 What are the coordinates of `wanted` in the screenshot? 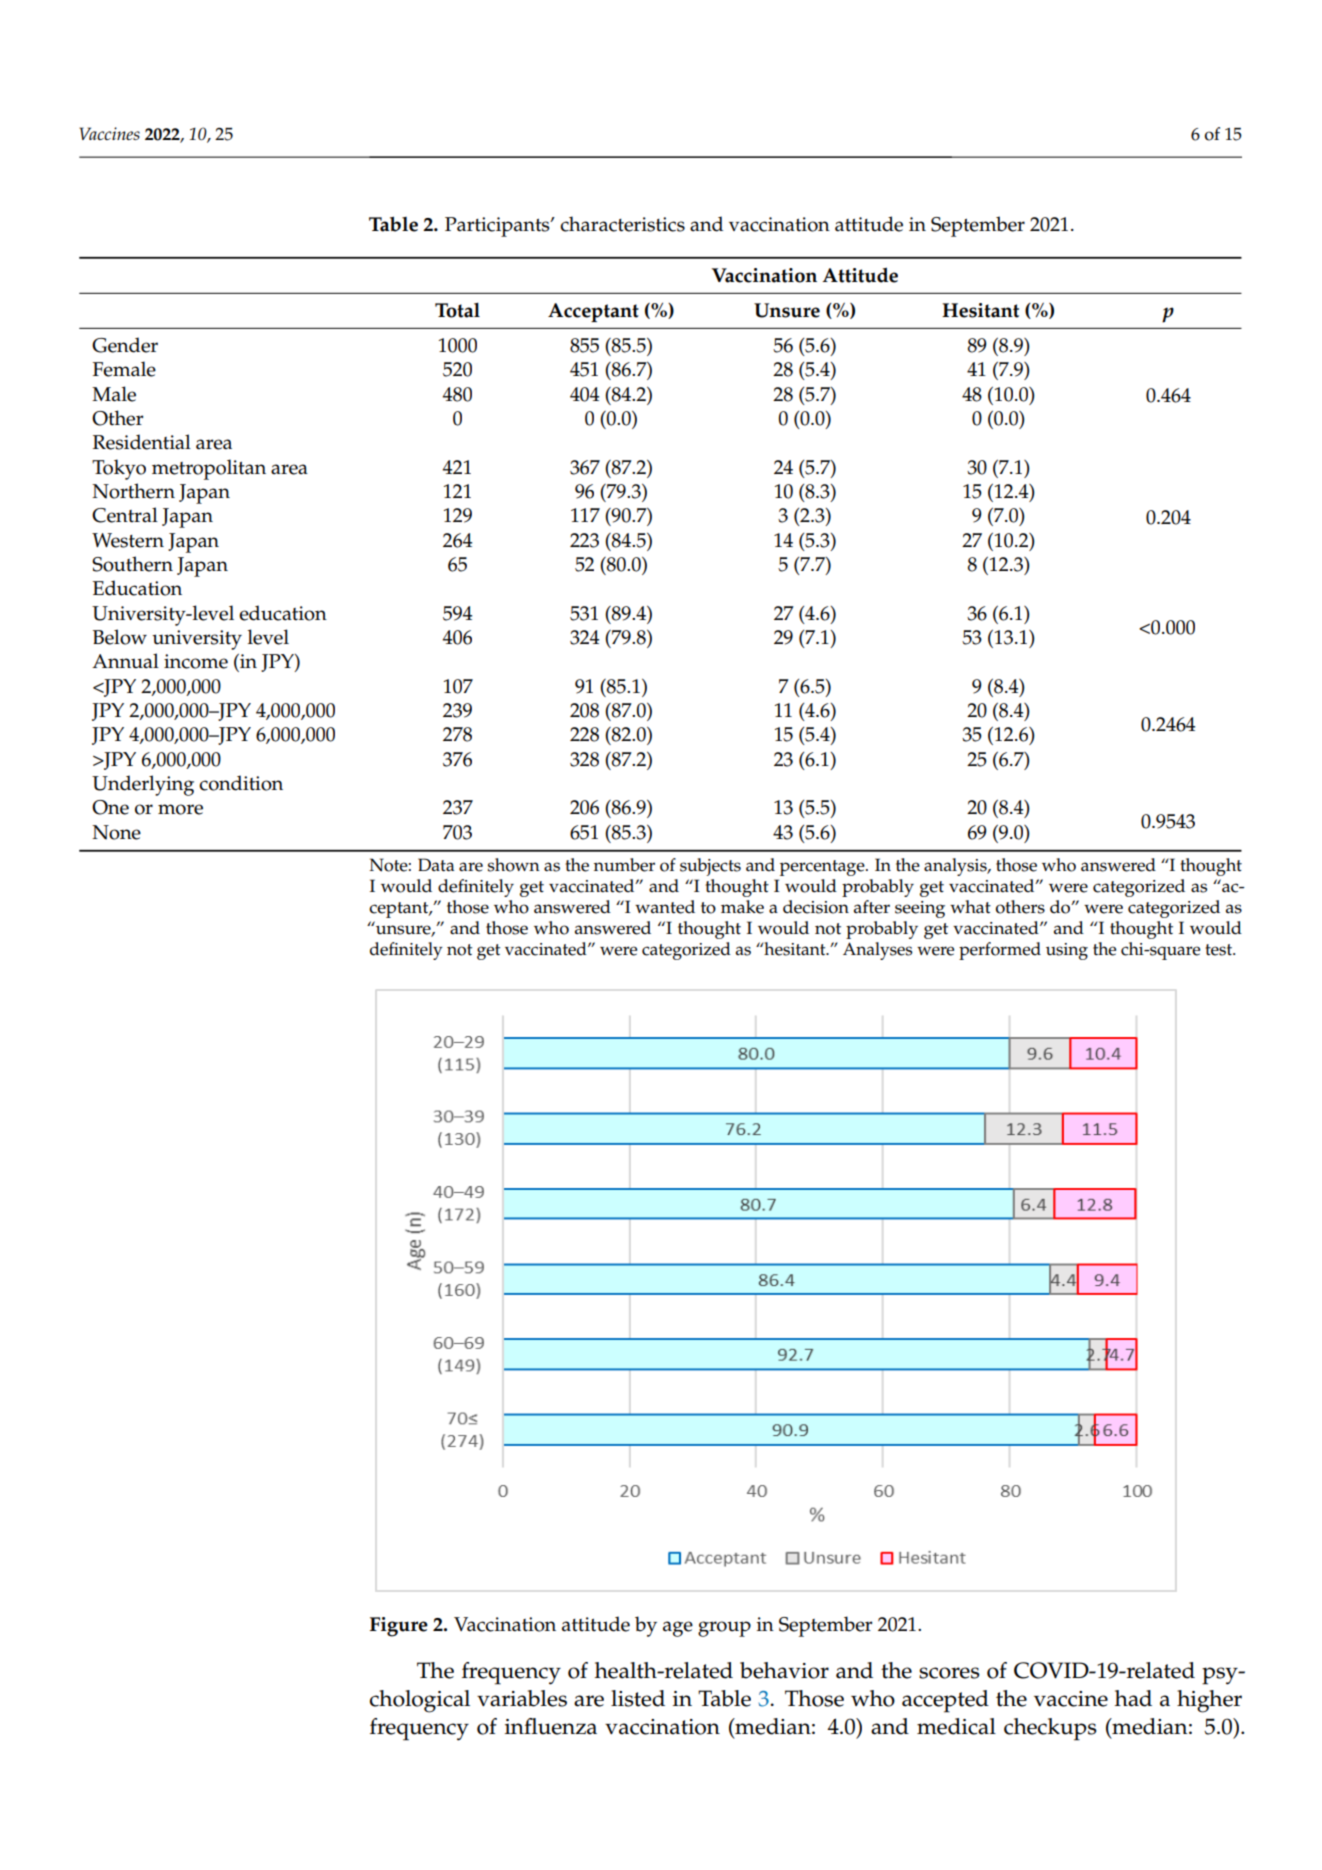 It's located at (665, 907).
